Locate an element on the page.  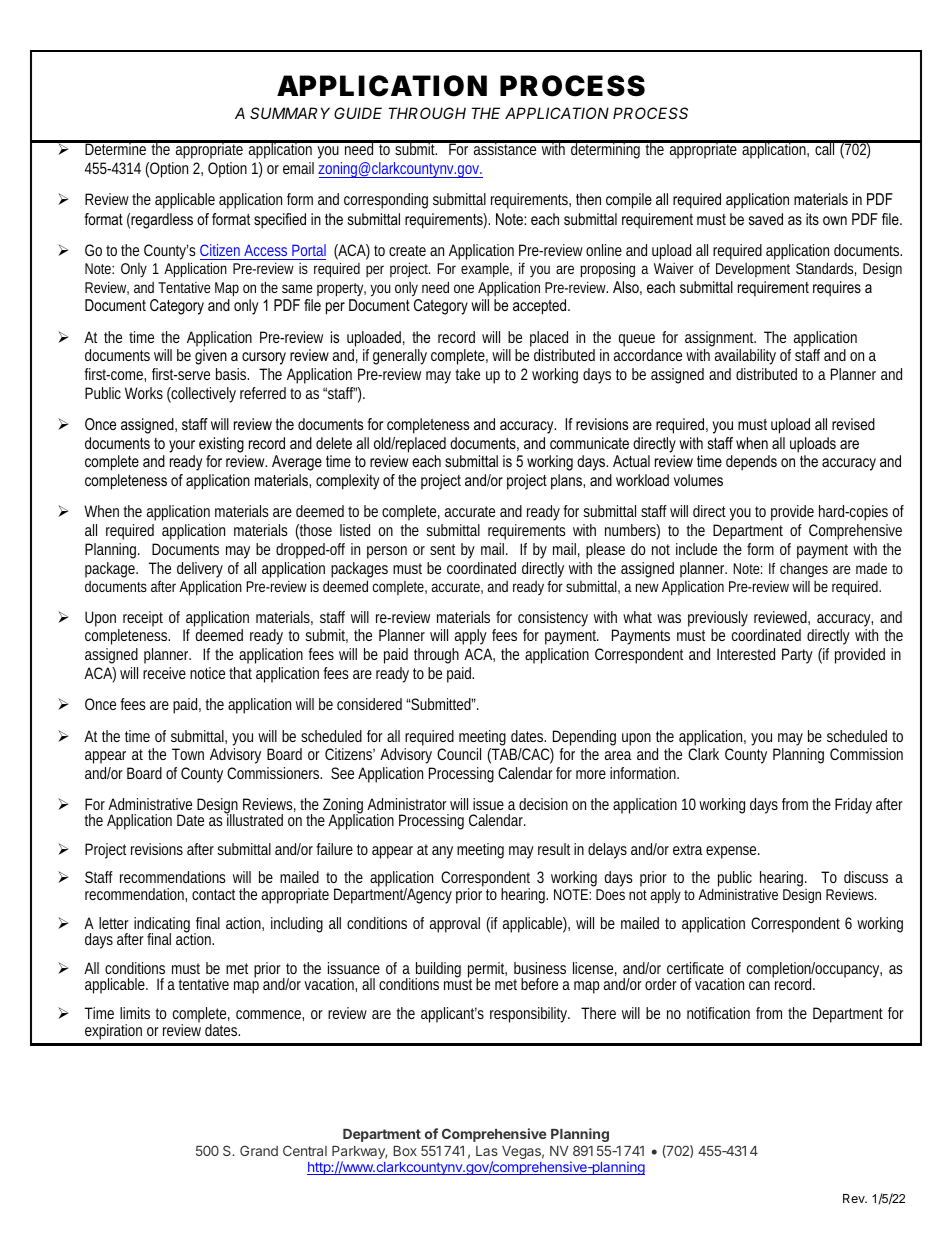
specified is located at coordinates (280, 221).
